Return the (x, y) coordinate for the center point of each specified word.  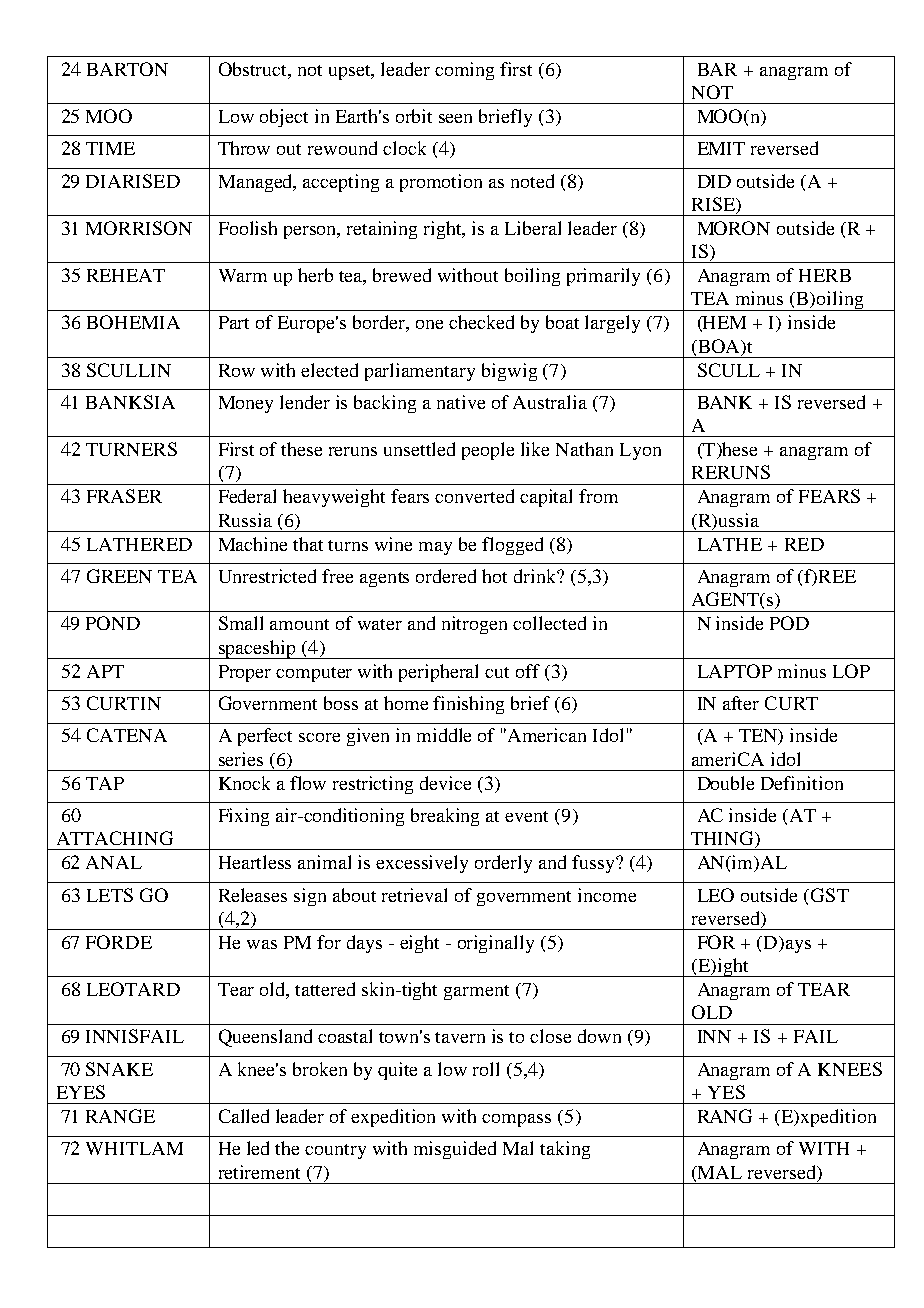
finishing (468, 705)
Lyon (640, 451)
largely (612, 324)
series (241, 759)
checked (481, 322)
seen (455, 118)
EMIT (721, 148)
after (741, 703)
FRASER (124, 496)
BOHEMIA (133, 322)
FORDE (119, 942)
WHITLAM (134, 1148)
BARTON (127, 69)
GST (830, 895)
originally (496, 944)
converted (474, 496)
